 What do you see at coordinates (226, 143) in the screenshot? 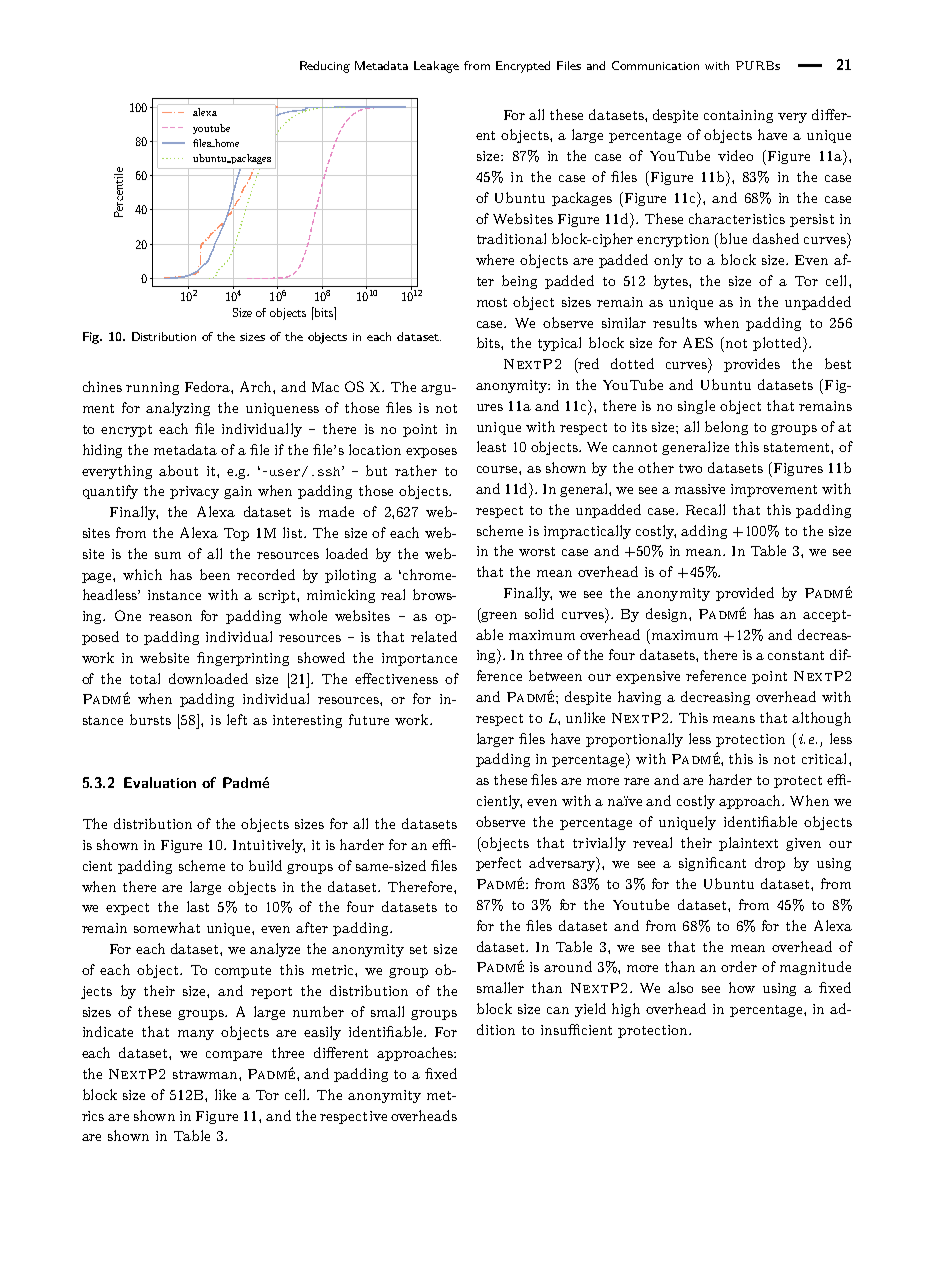
I see `home` at bounding box center [226, 143].
